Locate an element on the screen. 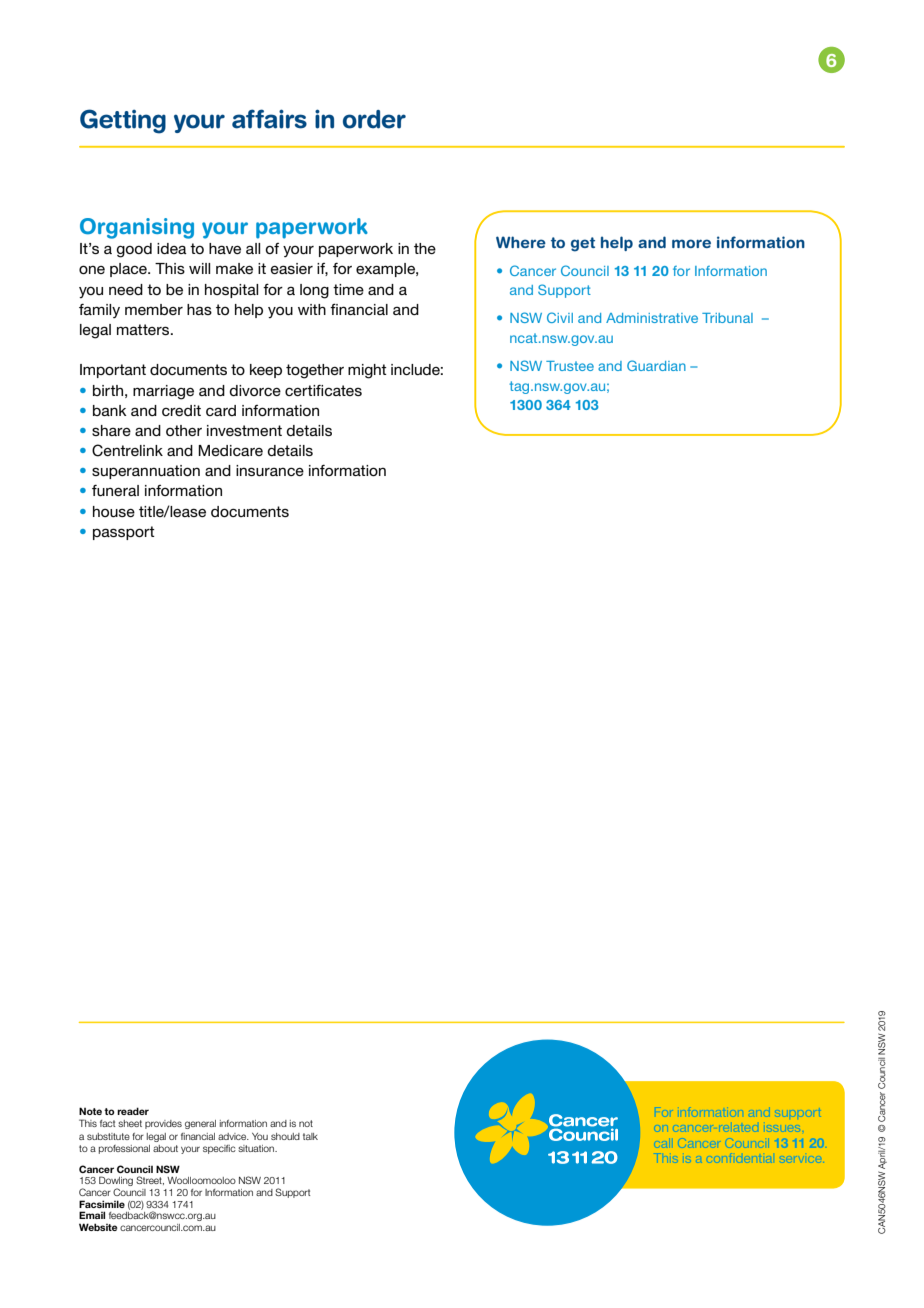 The height and width of the screenshot is (1308, 924). Getting is located at coordinates (123, 121).
